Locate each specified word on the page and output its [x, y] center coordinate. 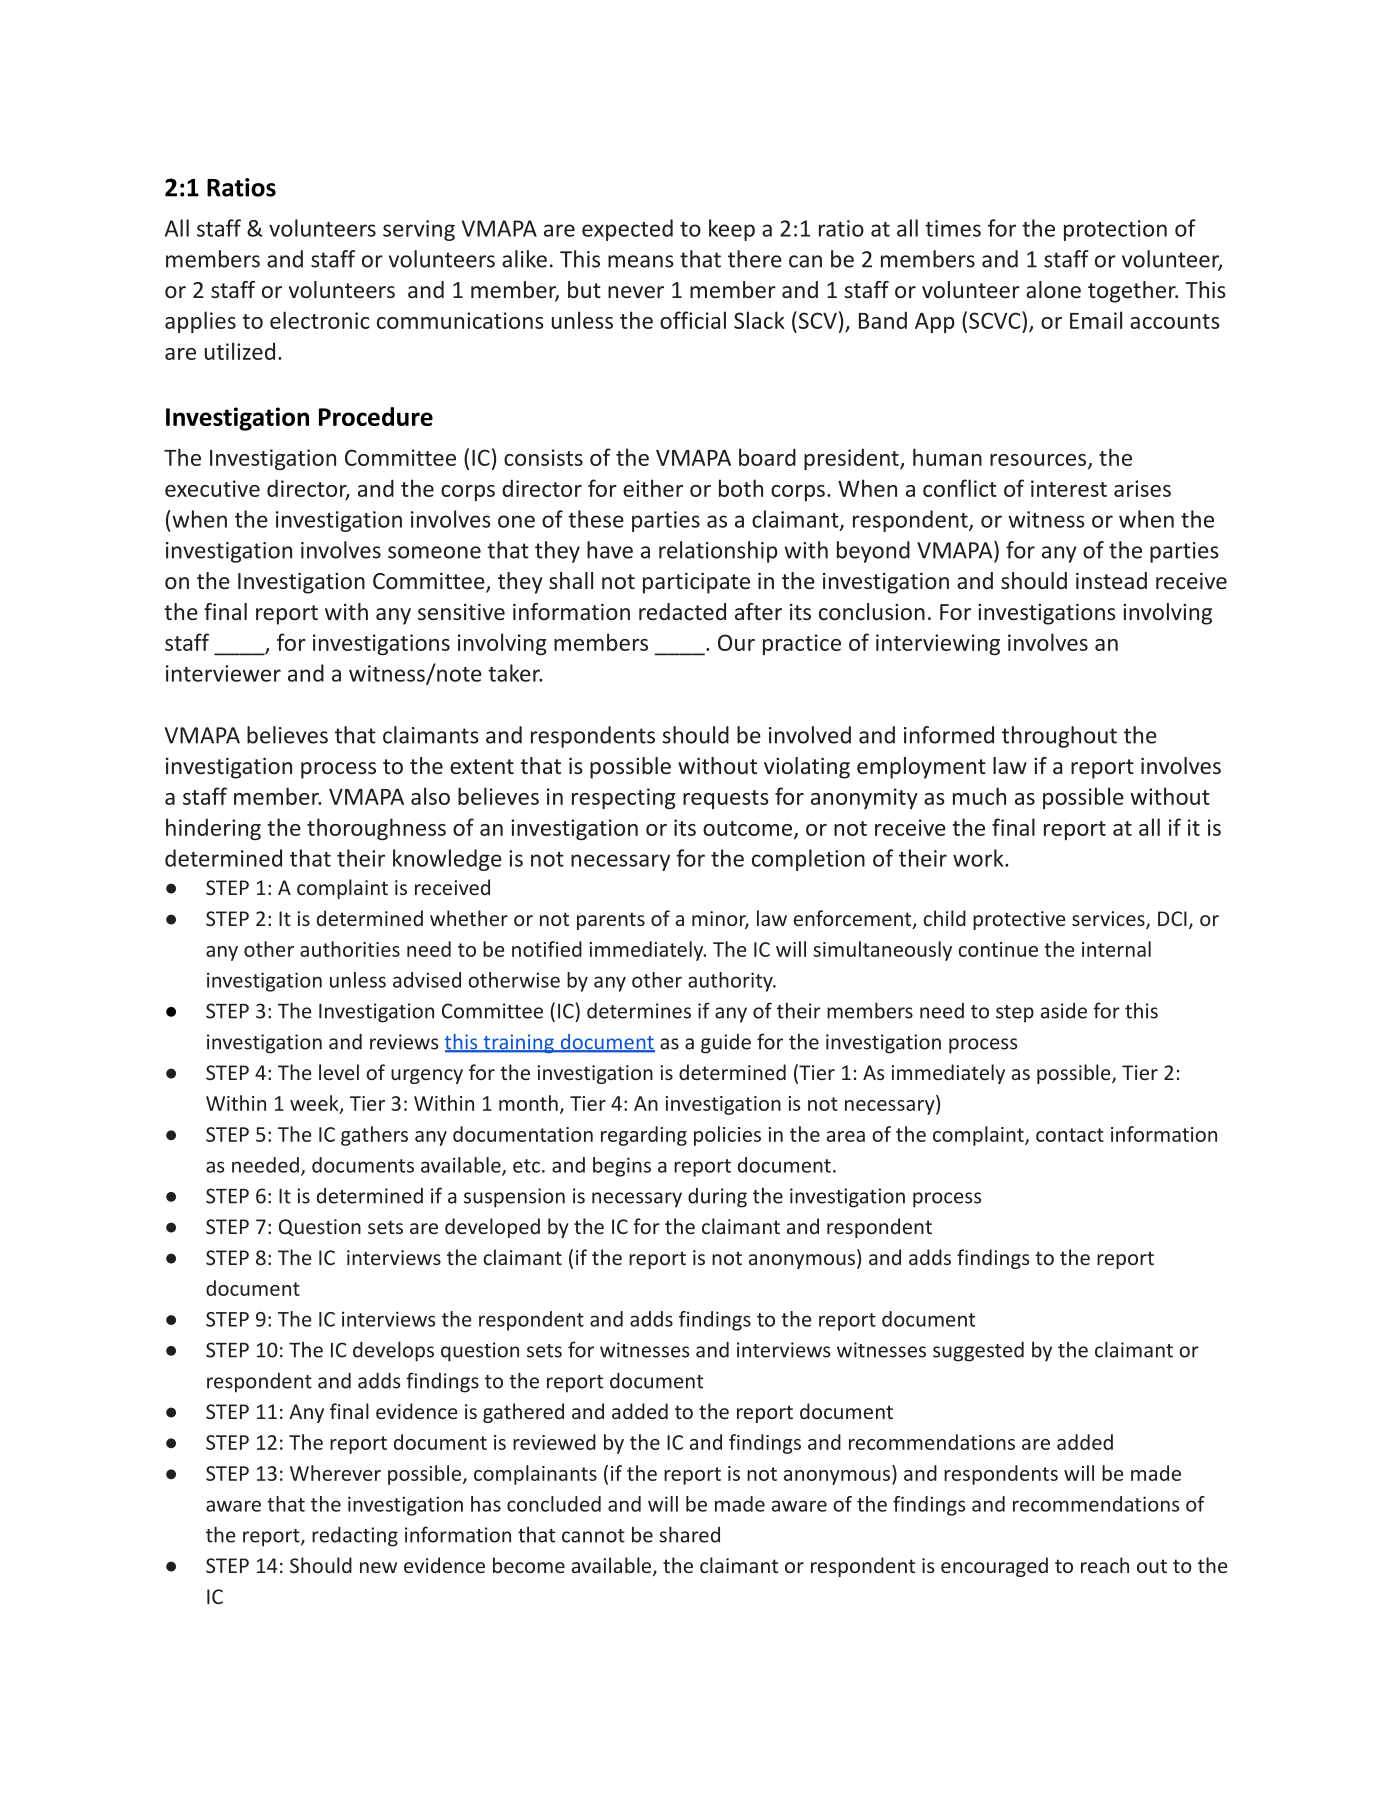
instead [1111, 580]
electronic [320, 320]
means [641, 261]
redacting [355, 1537]
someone [434, 552]
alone [1053, 289]
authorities [350, 949]
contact [1070, 1135]
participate [696, 583]
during [717, 1198]
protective [1019, 920]
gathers [374, 1136]
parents [611, 921]
